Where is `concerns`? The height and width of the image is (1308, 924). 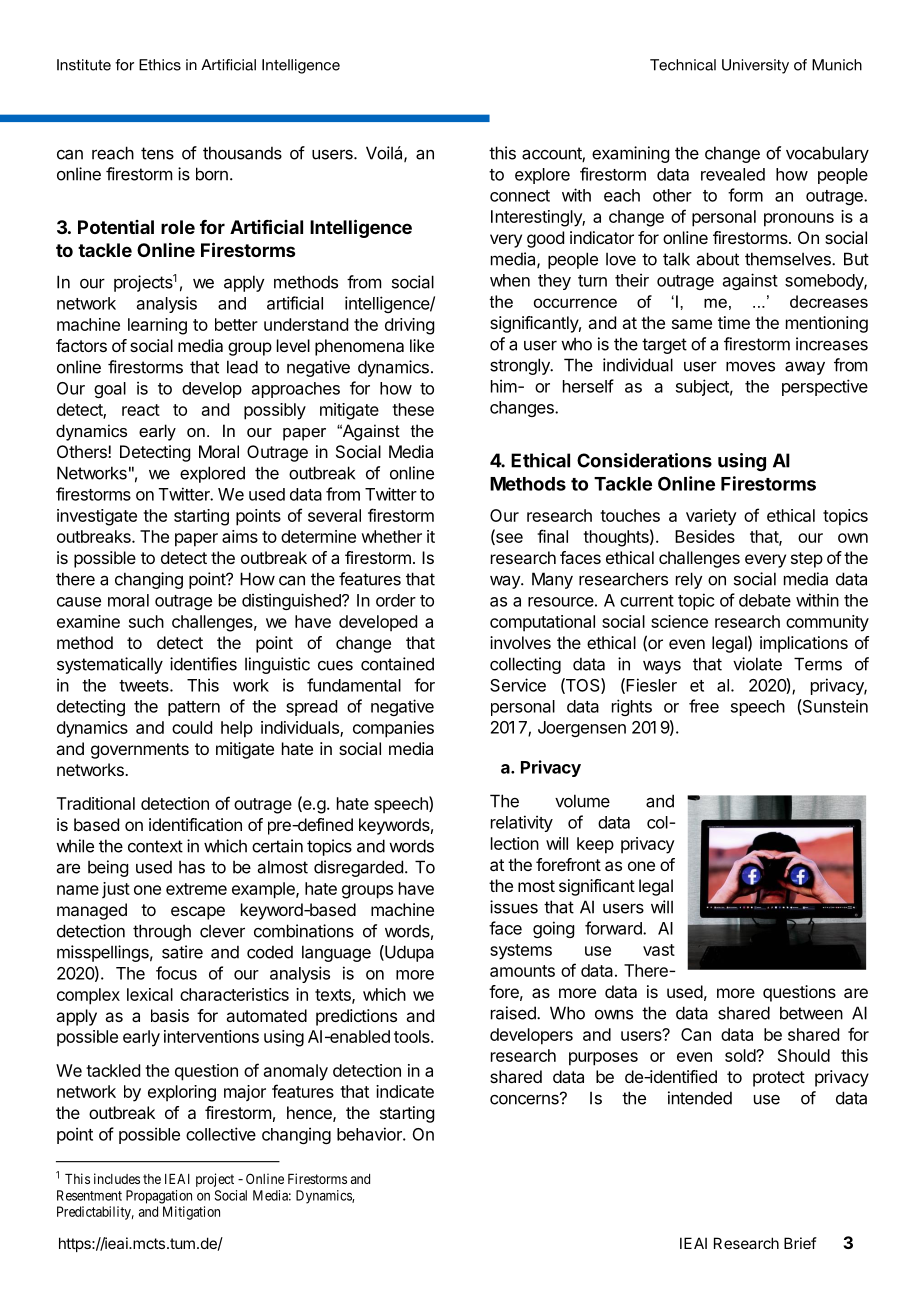
concerns is located at coordinates (525, 1099).
